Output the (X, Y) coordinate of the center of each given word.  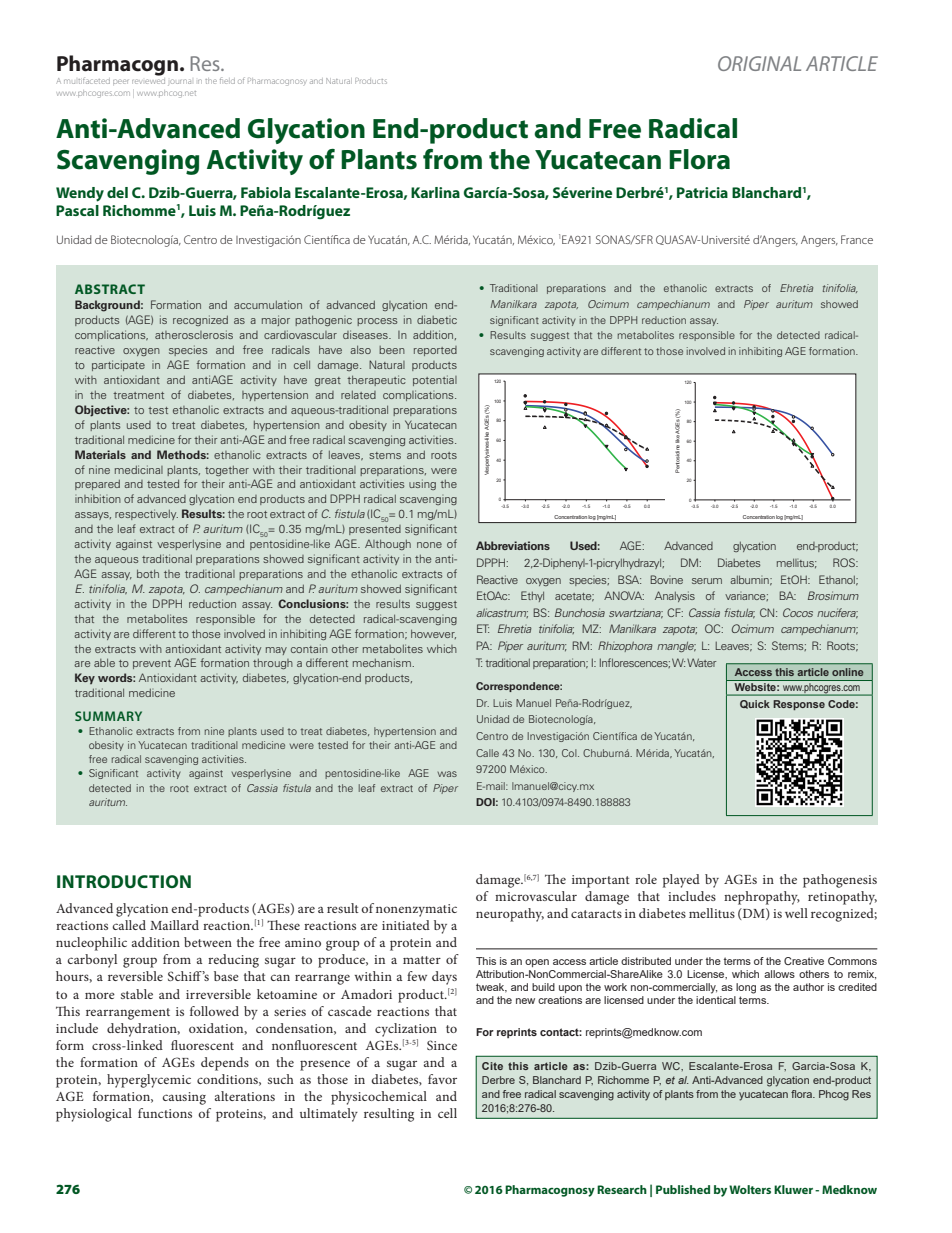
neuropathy (510, 915)
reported (435, 351)
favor (442, 1079)
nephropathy (762, 898)
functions (165, 1113)
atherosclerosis (194, 334)
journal (179, 82)
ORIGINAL (759, 63)
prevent (152, 664)
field (227, 80)
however (433, 634)
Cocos (798, 612)
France (857, 239)
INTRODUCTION (124, 881)
